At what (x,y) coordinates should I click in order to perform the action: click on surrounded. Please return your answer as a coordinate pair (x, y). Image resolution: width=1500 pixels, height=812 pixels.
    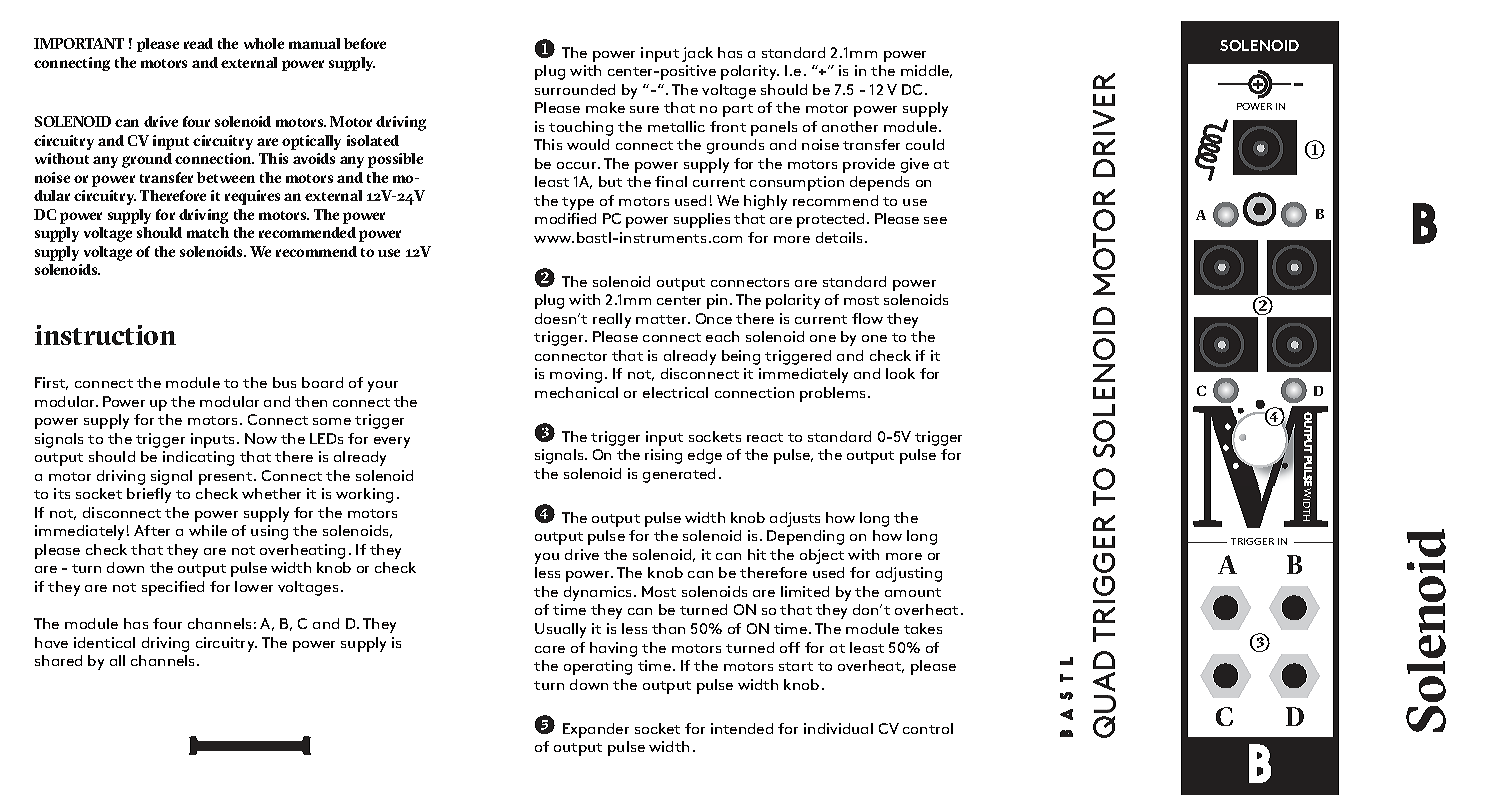
    Looking at the image, I should click on (575, 89).
